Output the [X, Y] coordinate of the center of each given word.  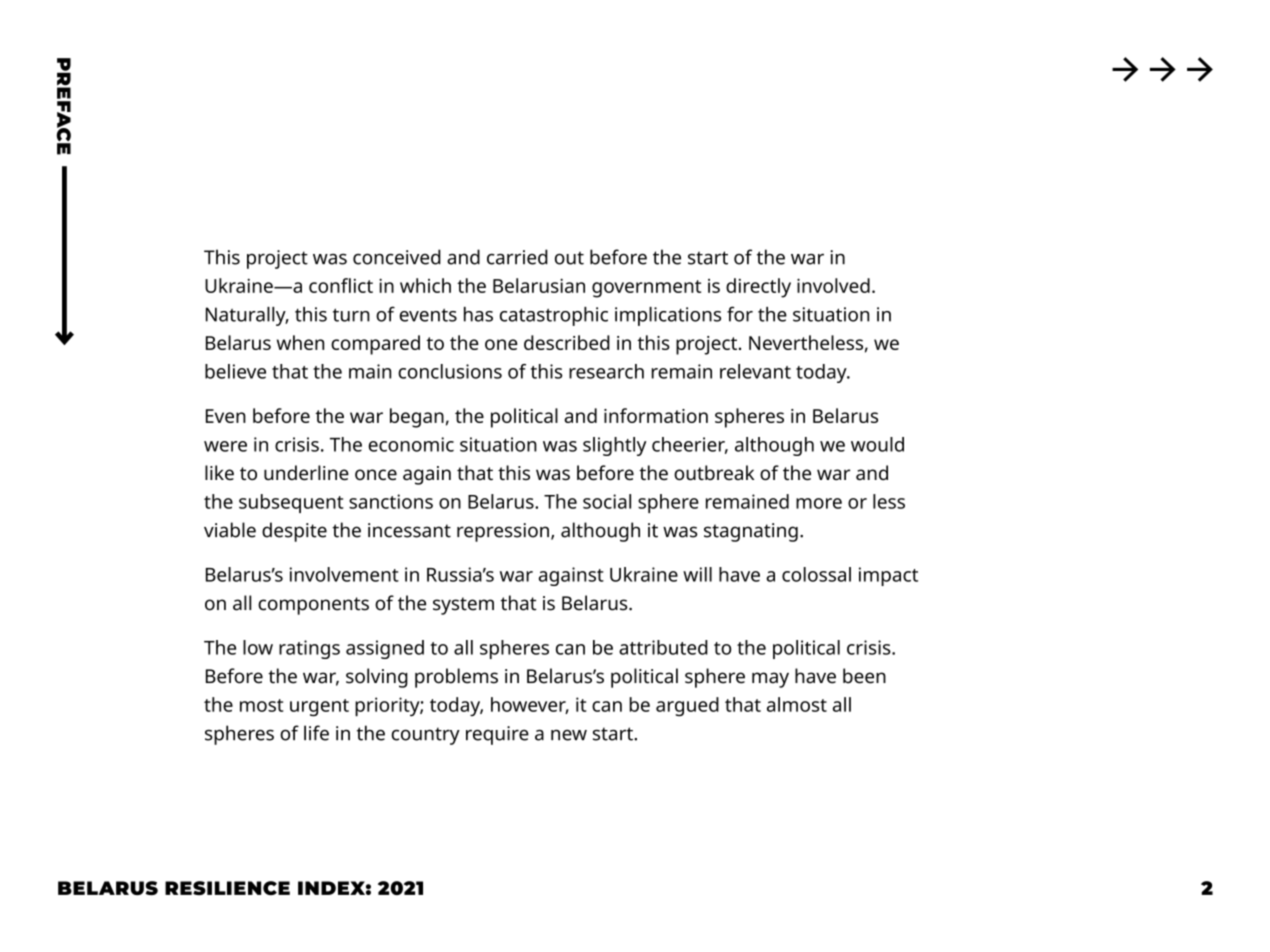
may [770, 680]
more [819, 503]
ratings [309, 649]
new [569, 735]
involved [833, 285]
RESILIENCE [227, 888]
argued [687, 706]
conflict [341, 285]
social [607, 501]
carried [517, 257]
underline [306, 472]
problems [456, 678]
